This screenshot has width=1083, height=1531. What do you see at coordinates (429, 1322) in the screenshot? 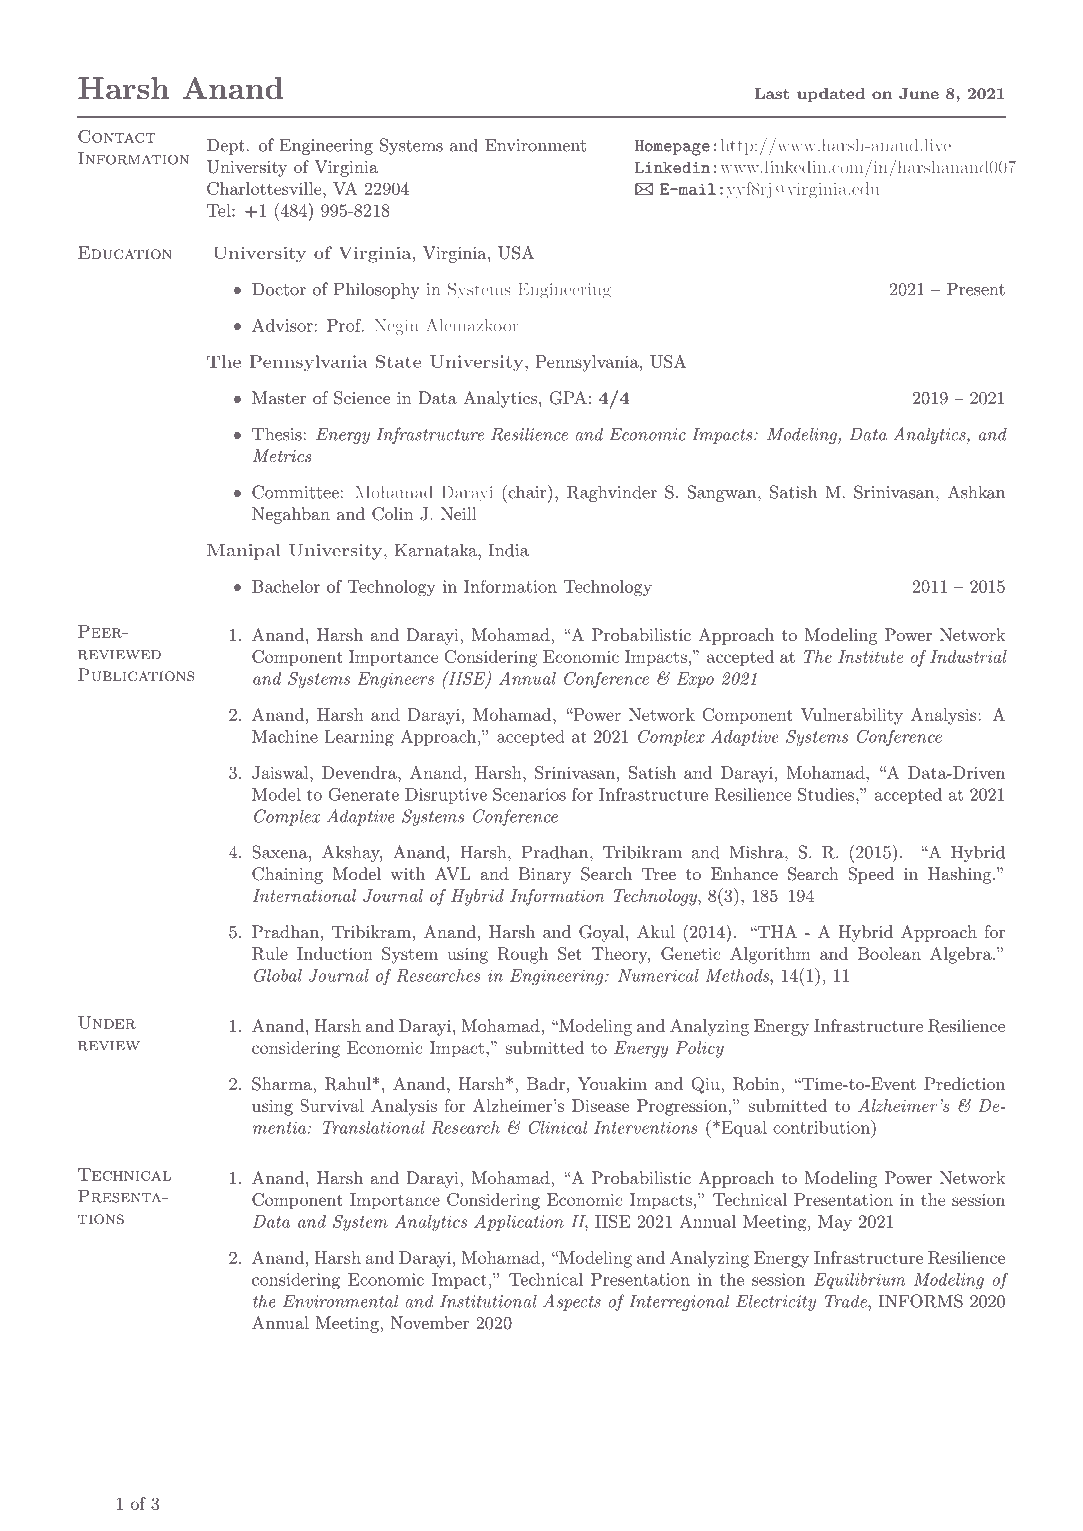
I see `November` at bounding box center [429, 1322].
